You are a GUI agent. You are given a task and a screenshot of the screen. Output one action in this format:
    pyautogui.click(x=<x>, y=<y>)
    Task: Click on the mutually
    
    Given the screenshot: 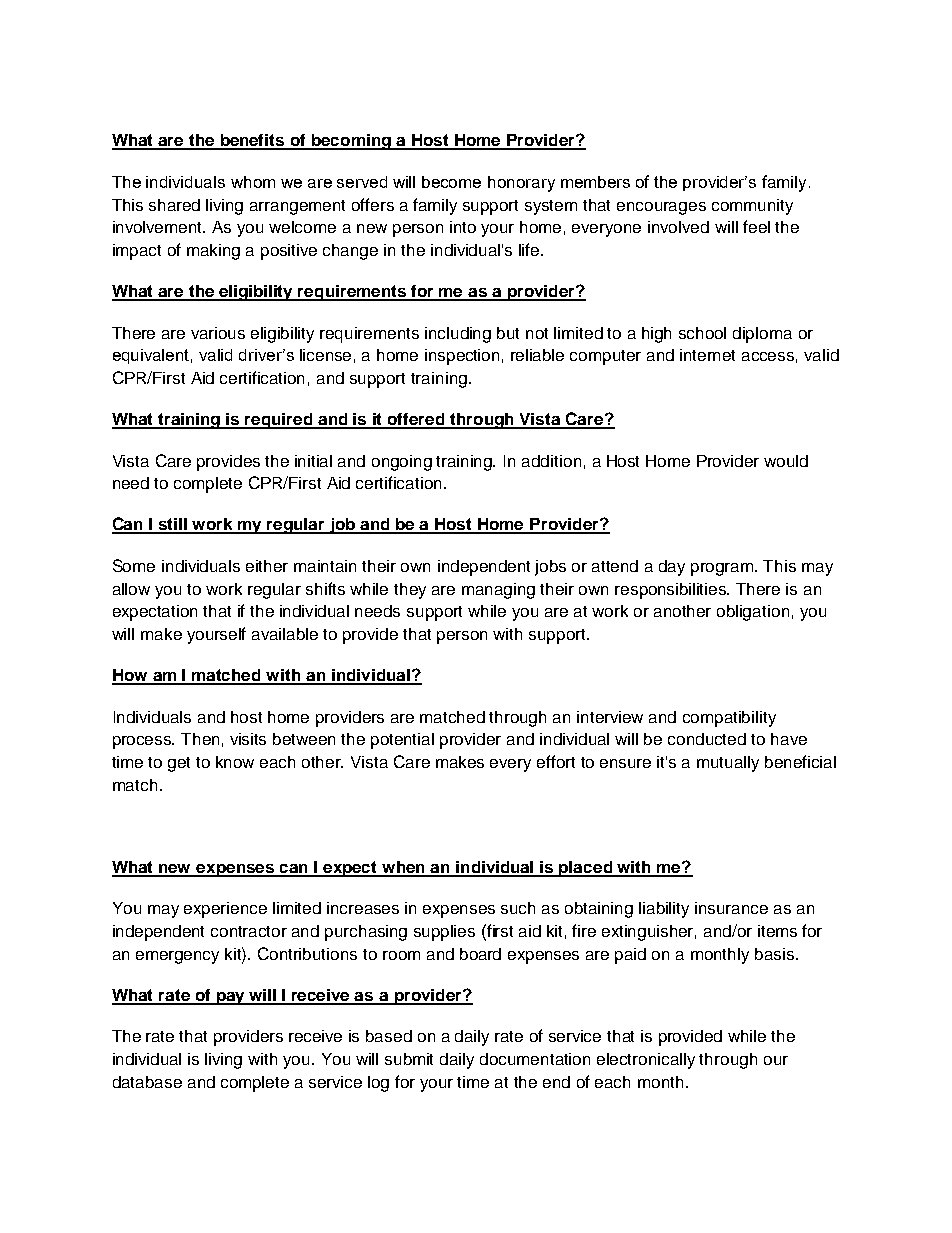 What is the action you would take?
    pyautogui.click(x=728, y=764)
